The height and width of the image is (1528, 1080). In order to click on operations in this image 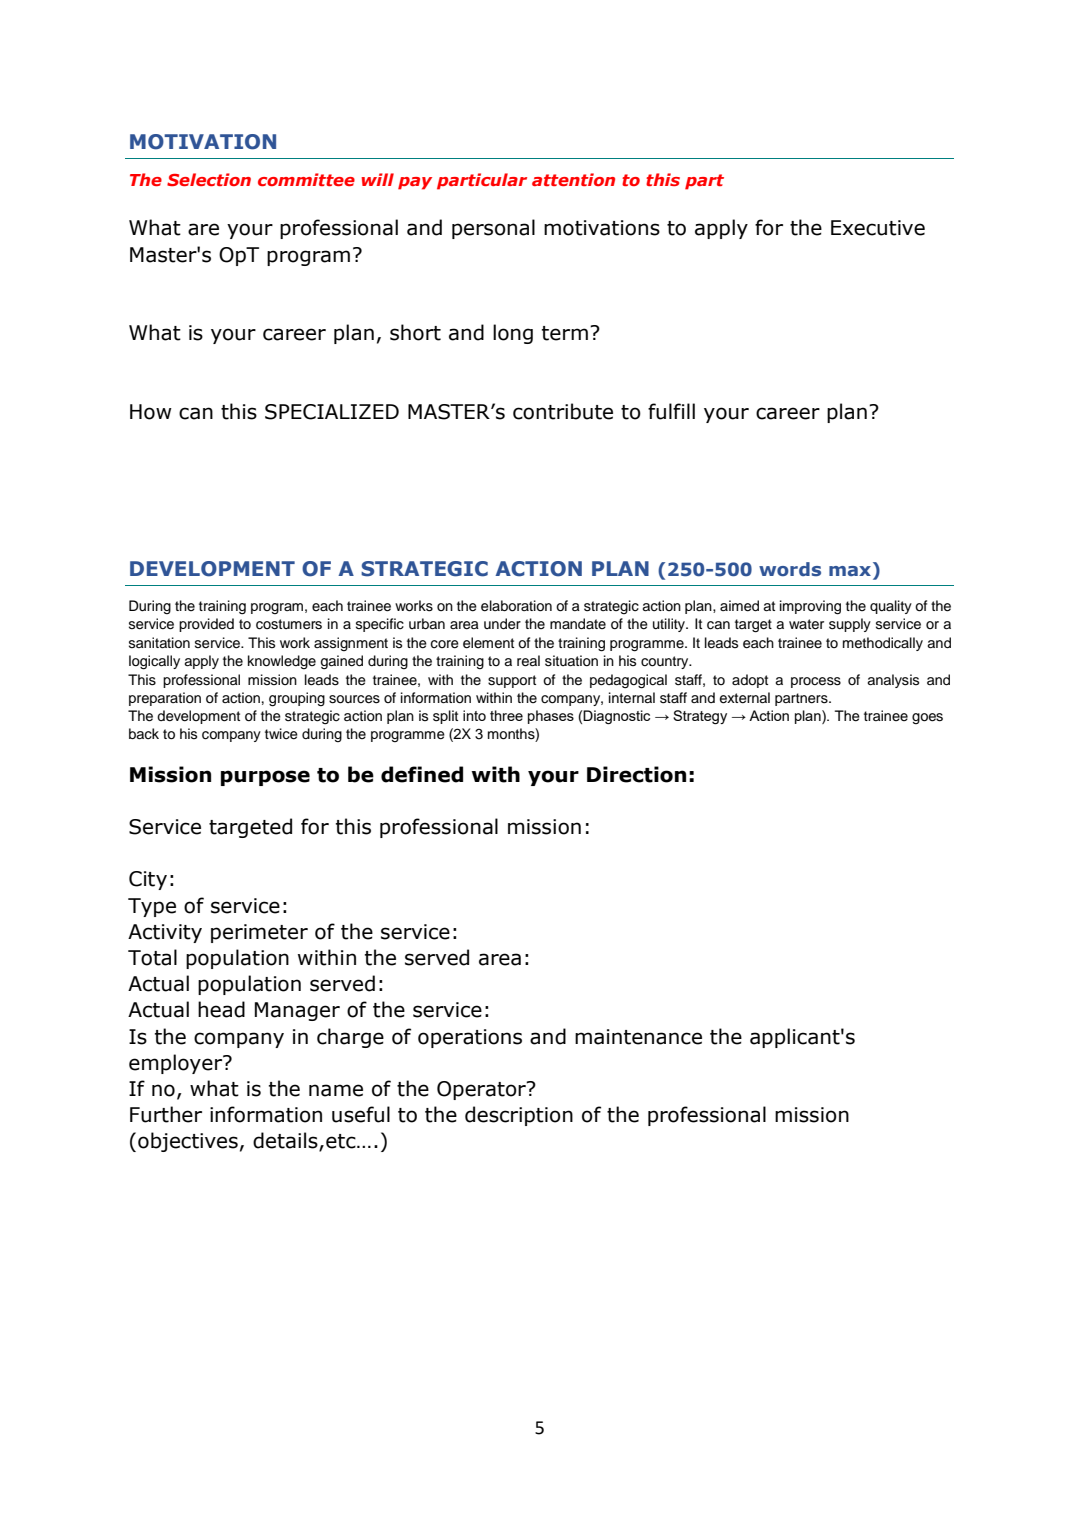, I will do `click(470, 1038)`.
